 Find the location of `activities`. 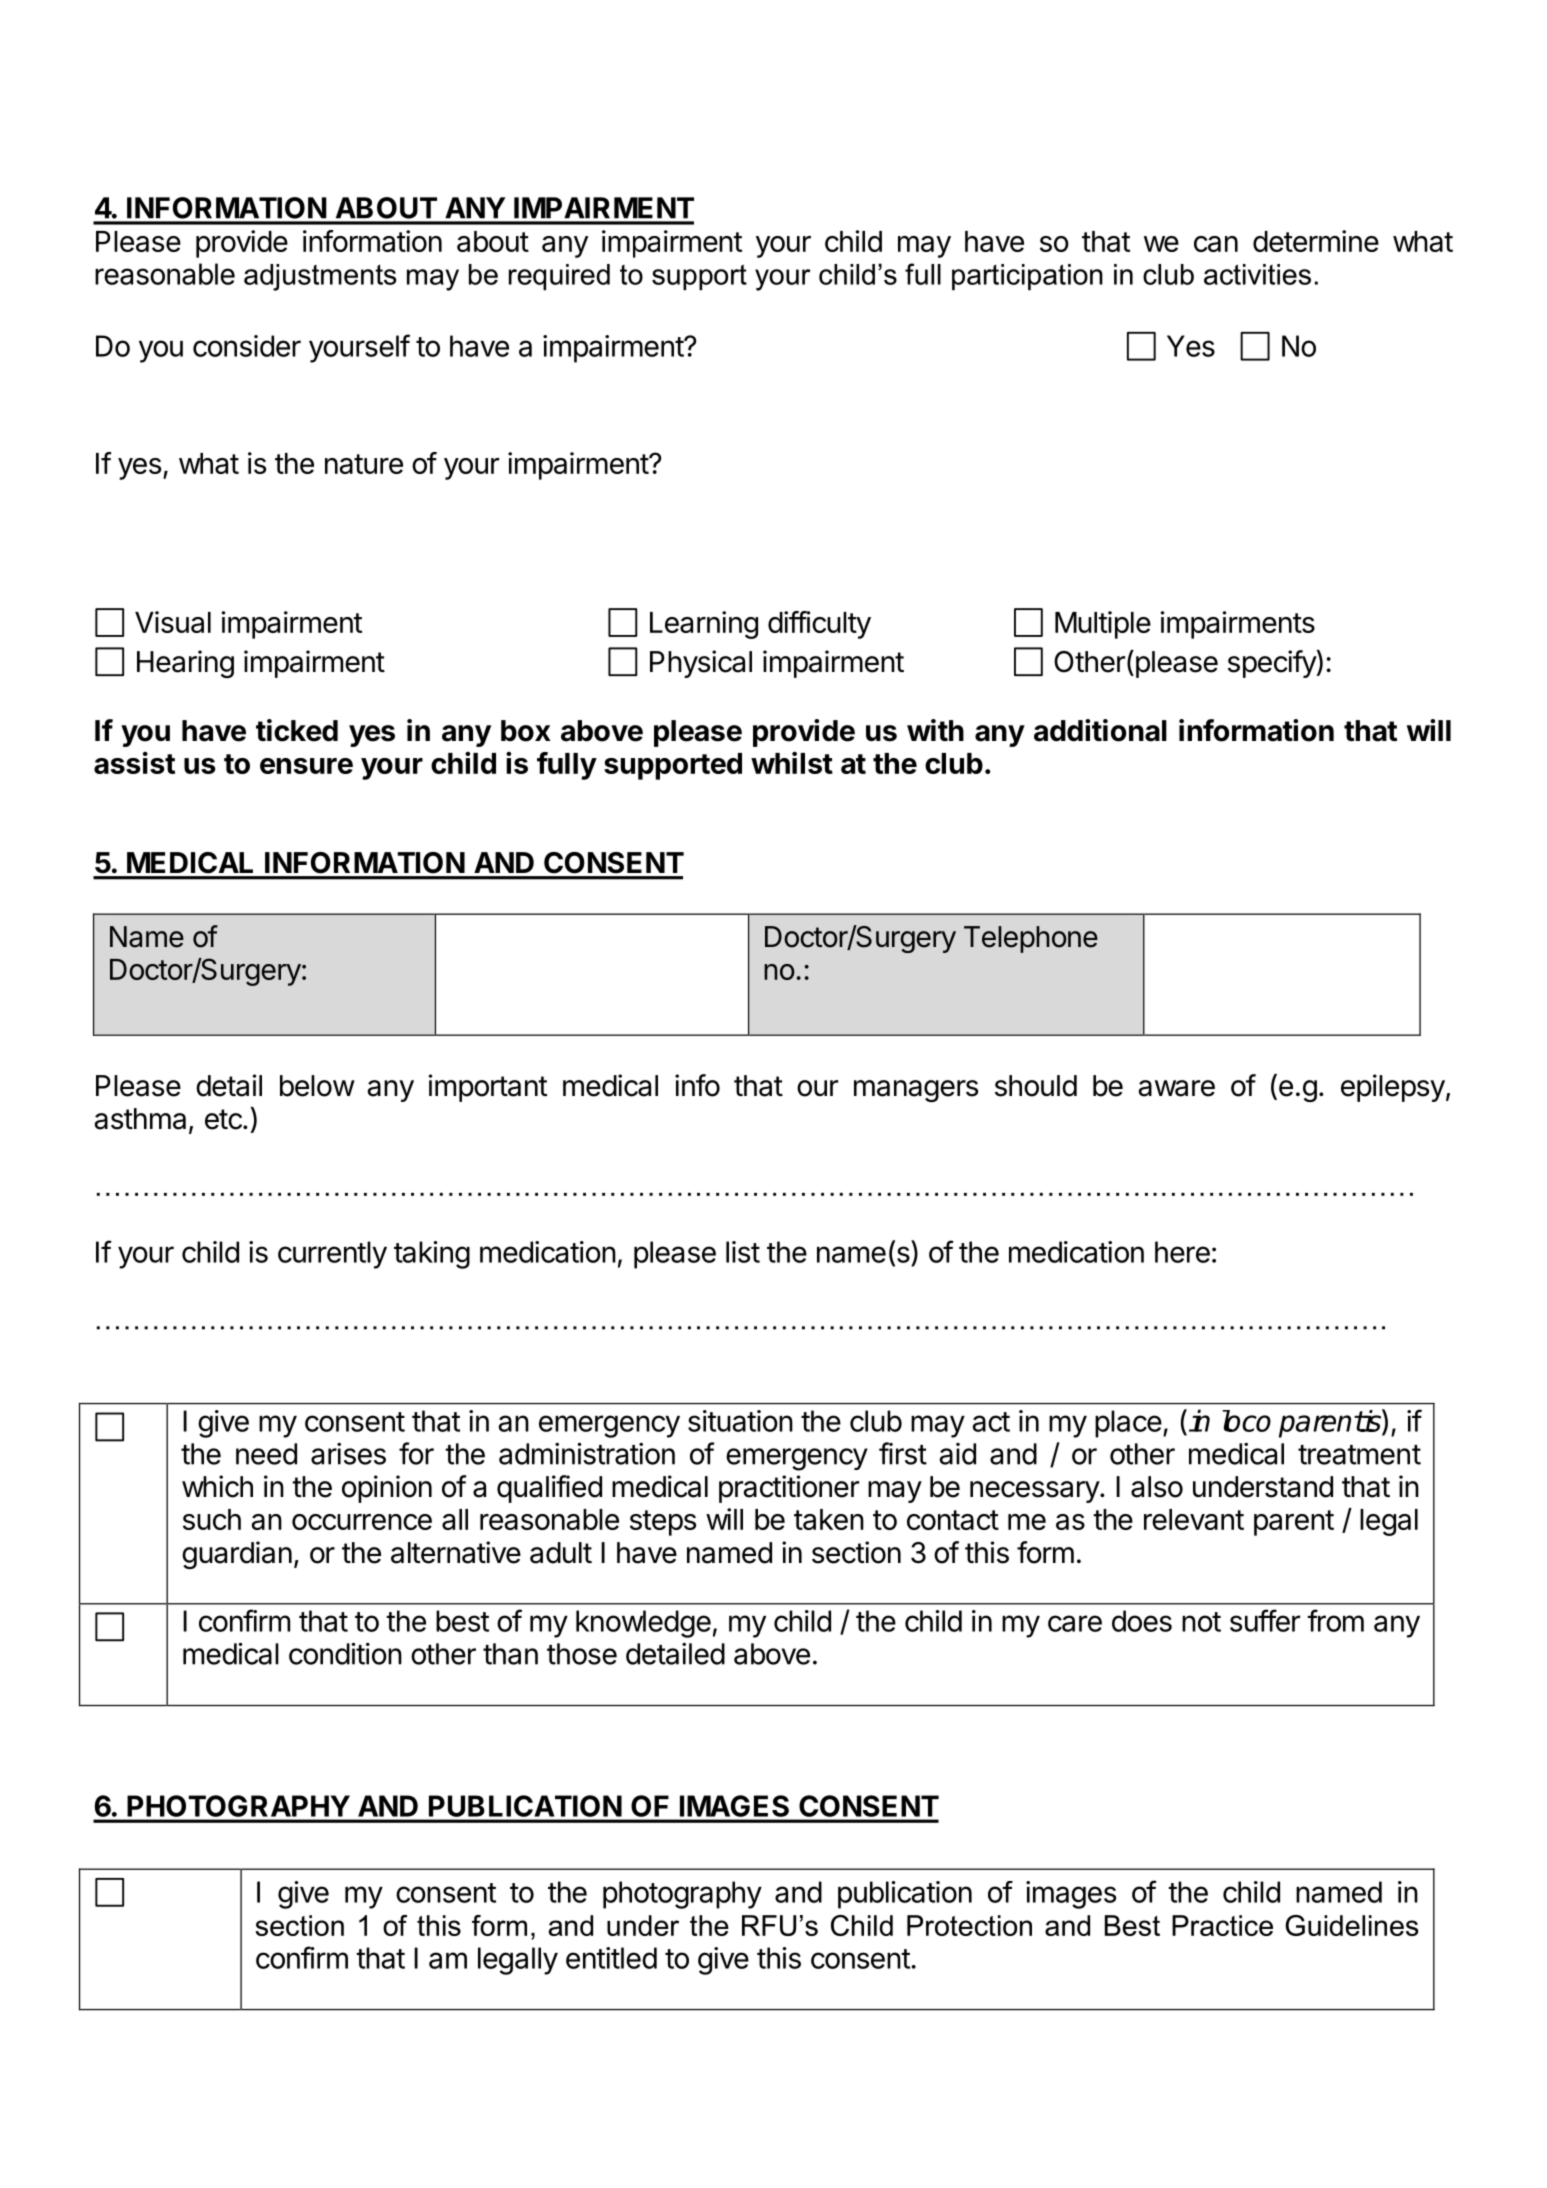

activities is located at coordinates (1257, 274).
